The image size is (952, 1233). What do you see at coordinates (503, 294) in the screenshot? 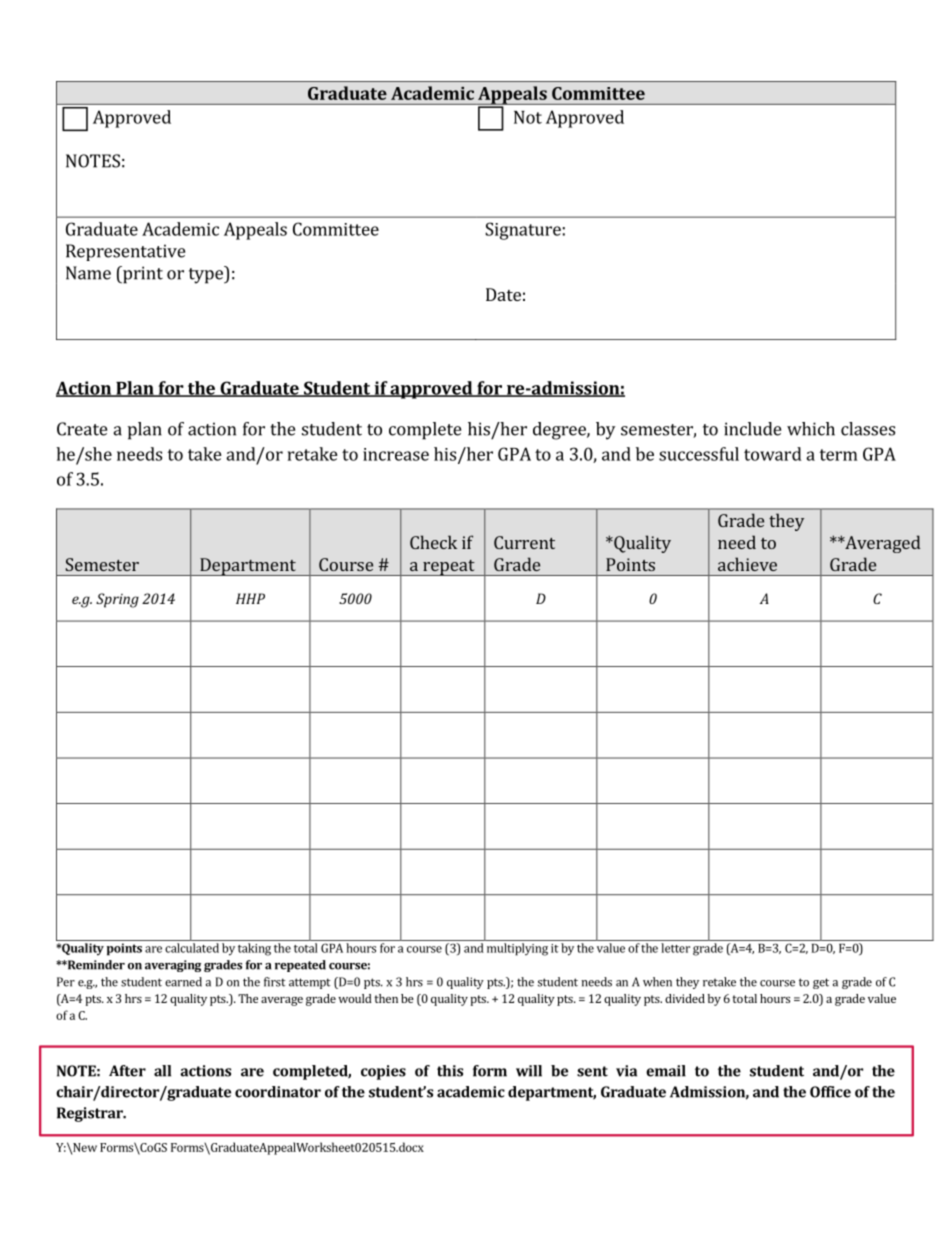
I see `Date` at bounding box center [503, 294].
